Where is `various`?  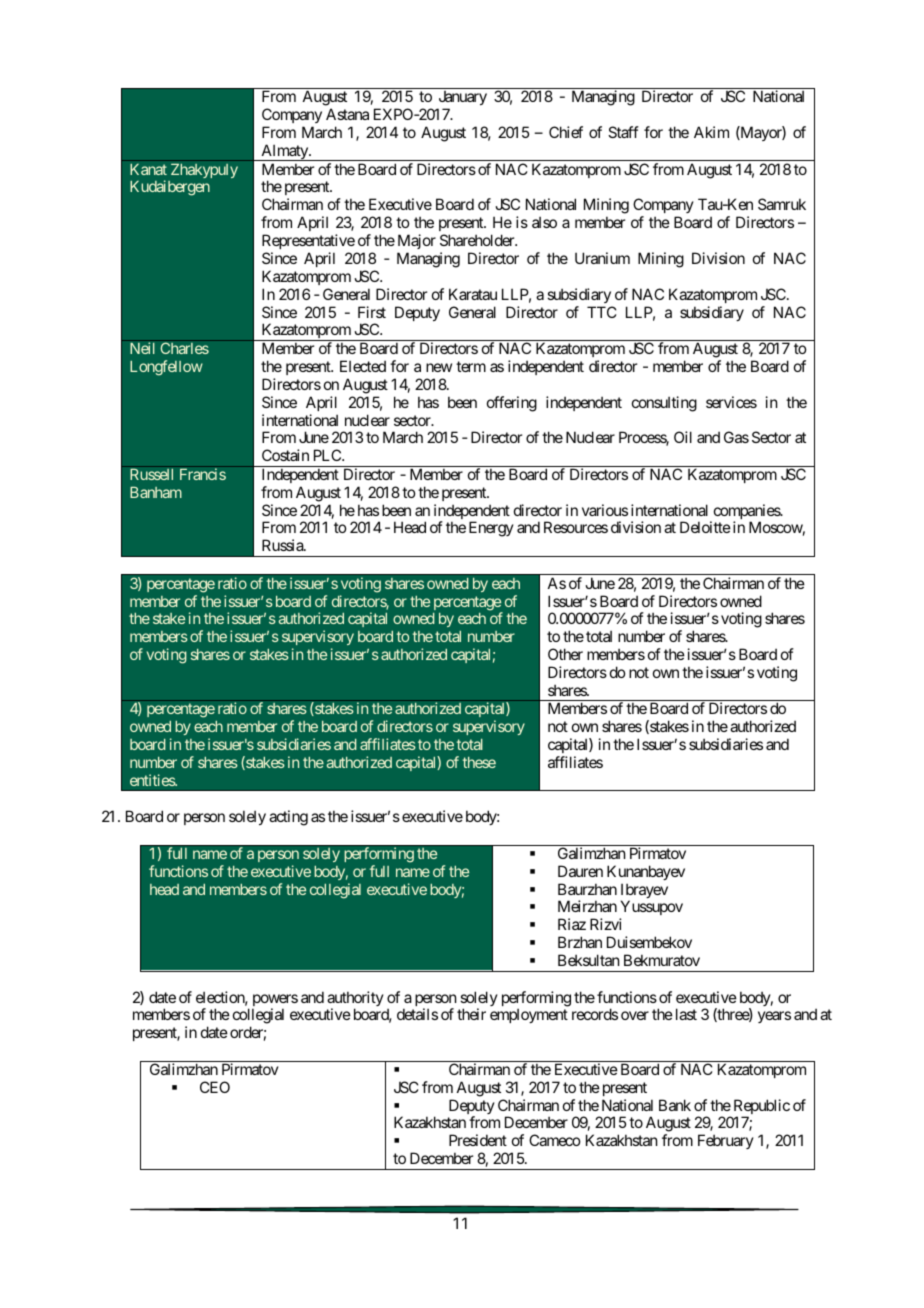 various is located at coordinates (605, 510).
